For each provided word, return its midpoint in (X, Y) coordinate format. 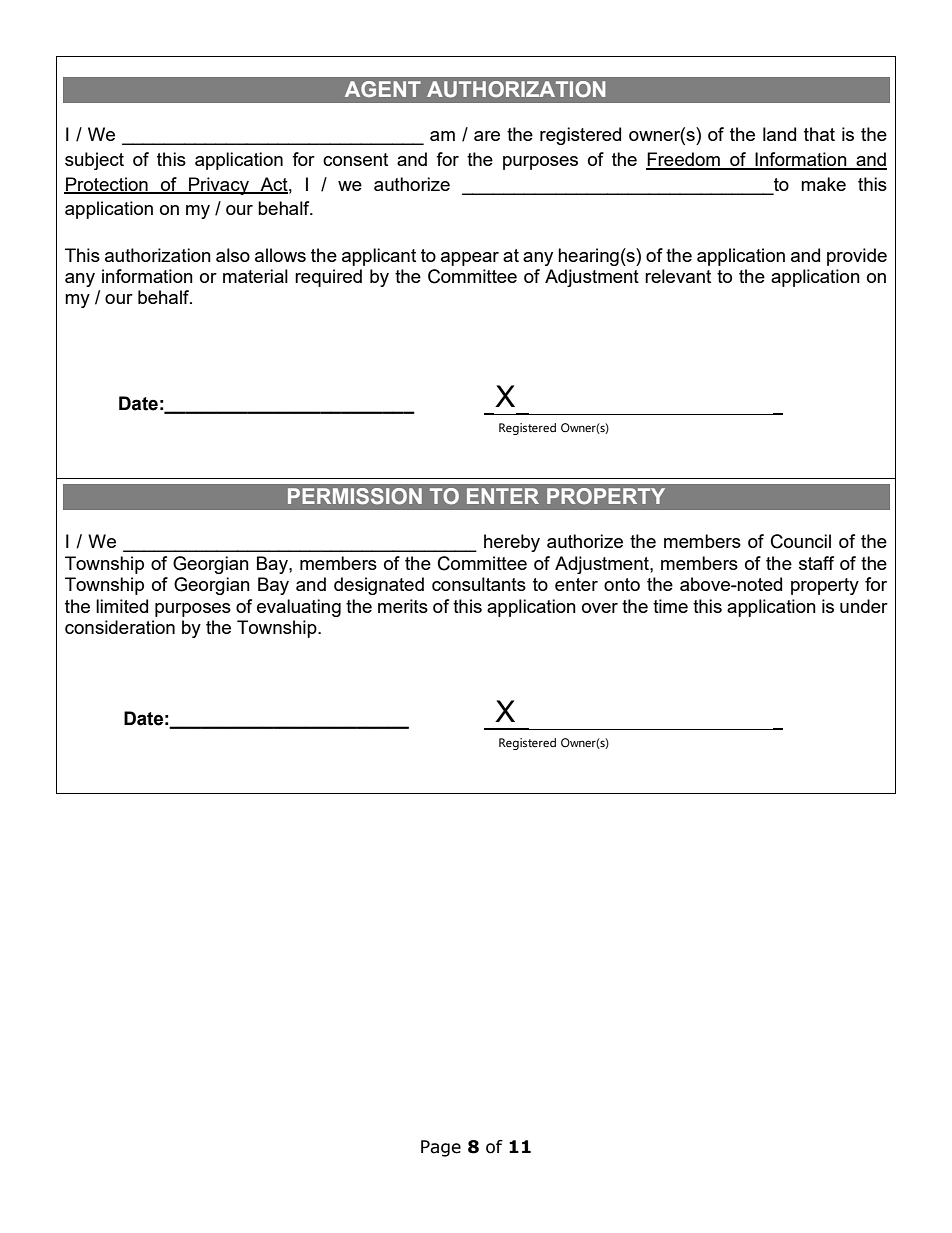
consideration (120, 627)
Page (441, 1148)
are (487, 136)
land (779, 134)
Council (801, 541)
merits (403, 606)
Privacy (219, 186)
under (864, 606)
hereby (512, 543)
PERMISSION (355, 496)
